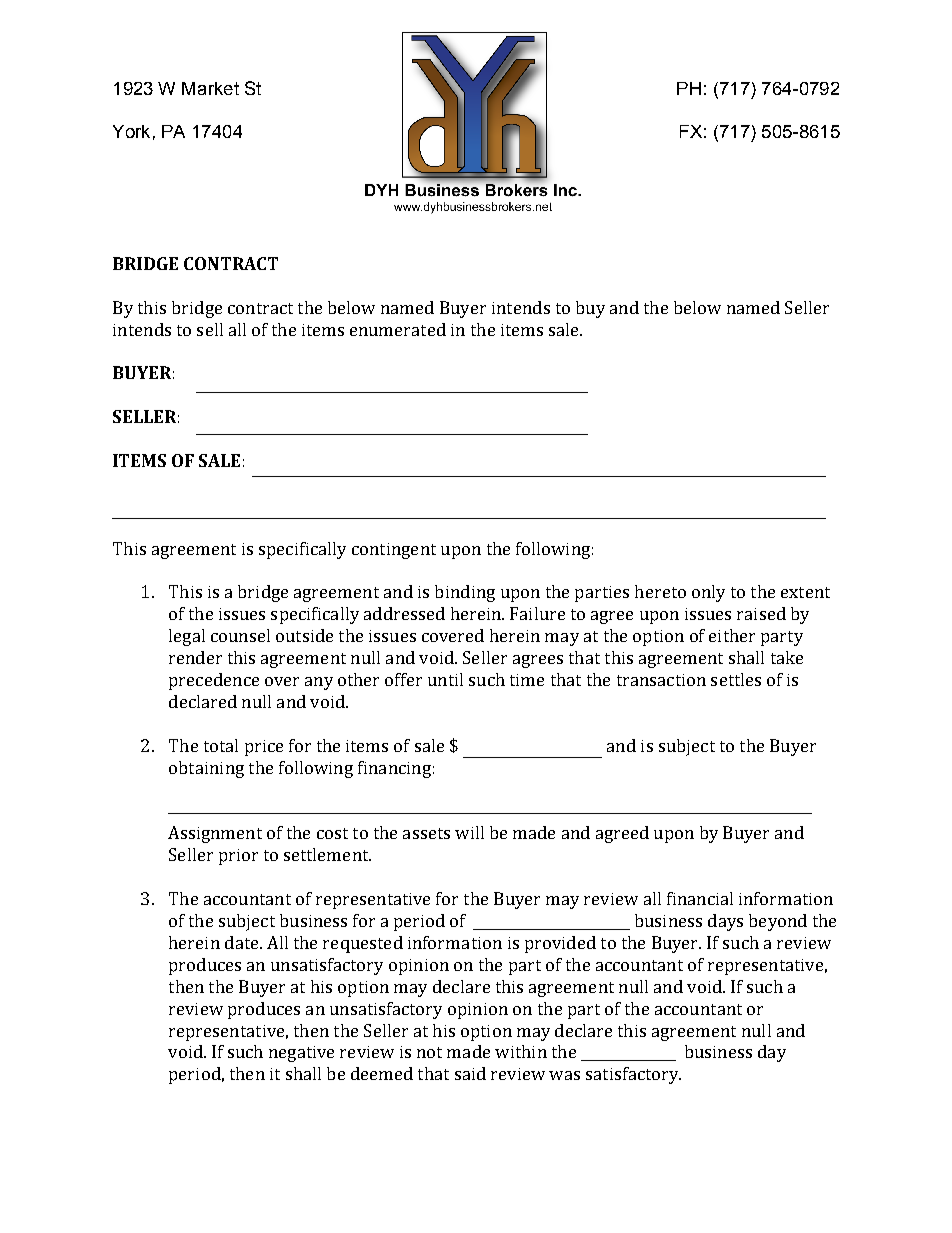  What do you see at coordinates (398, 329) in the screenshot?
I see `enumerated` at bounding box center [398, 329].
